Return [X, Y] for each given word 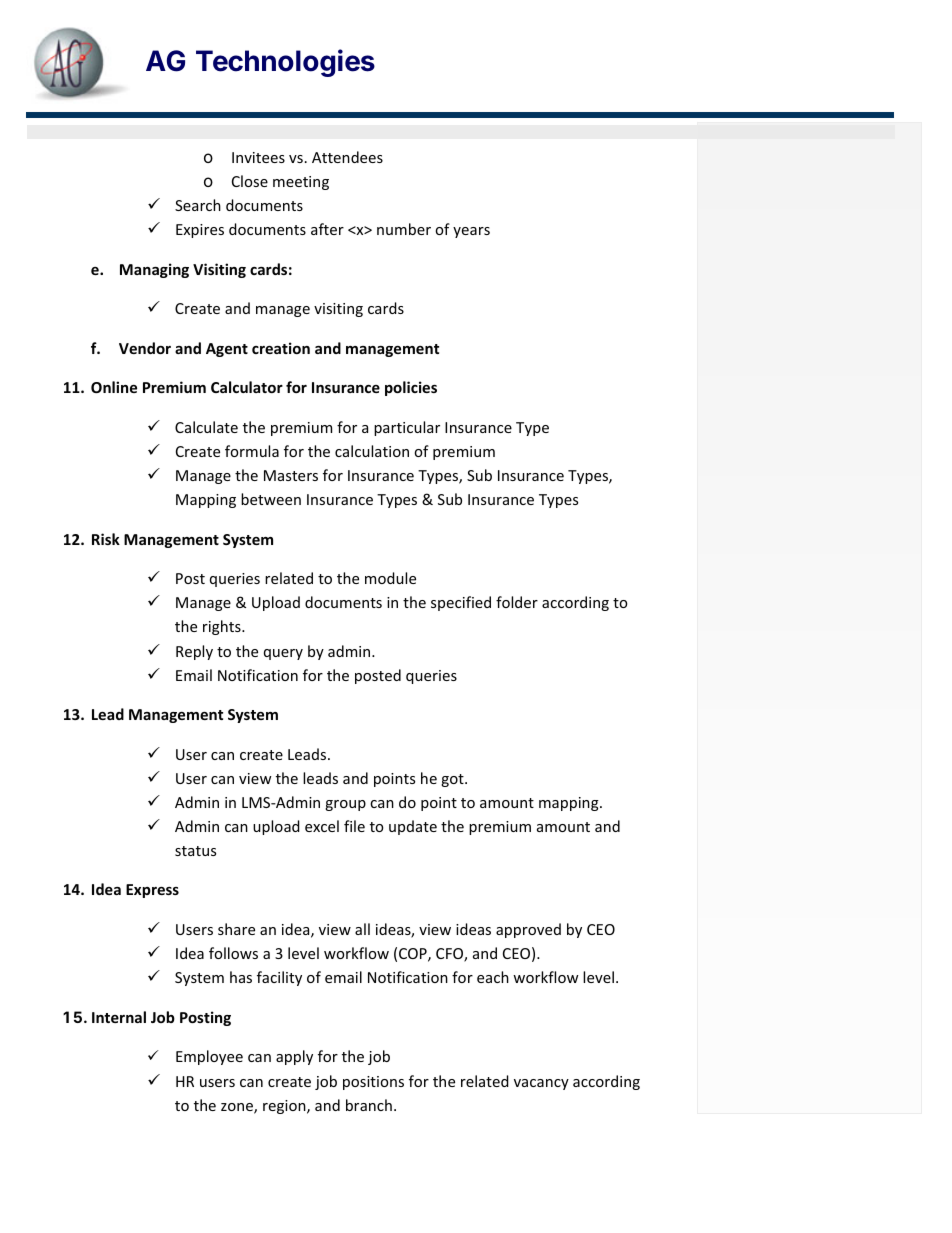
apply [294, 1057]
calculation [372, 451]
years [471, 232]
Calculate [206, 427]
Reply [194, 652]
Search [198, 205]
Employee [209, 1057]
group [345, 805]
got [453, 780]
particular [407, 428]
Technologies [285, 63]
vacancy [541, 1084]
